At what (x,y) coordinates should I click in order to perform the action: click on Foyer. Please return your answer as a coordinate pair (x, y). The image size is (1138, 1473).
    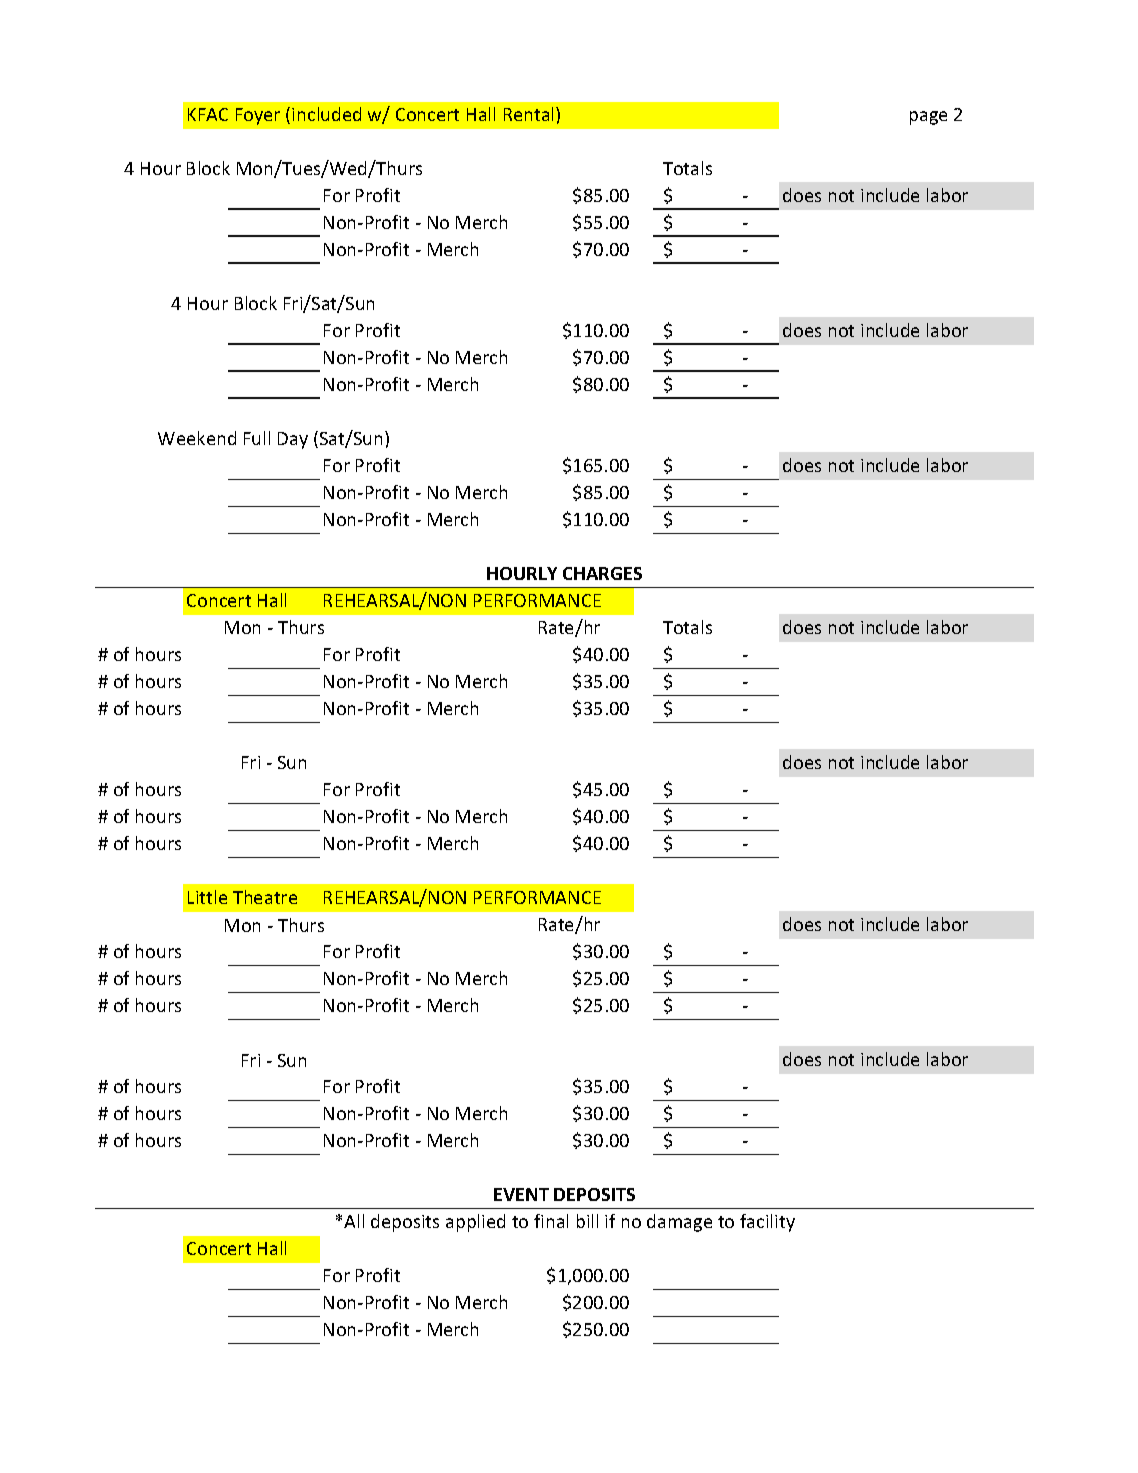
    Looking at the image, I should click on (258, 116).
